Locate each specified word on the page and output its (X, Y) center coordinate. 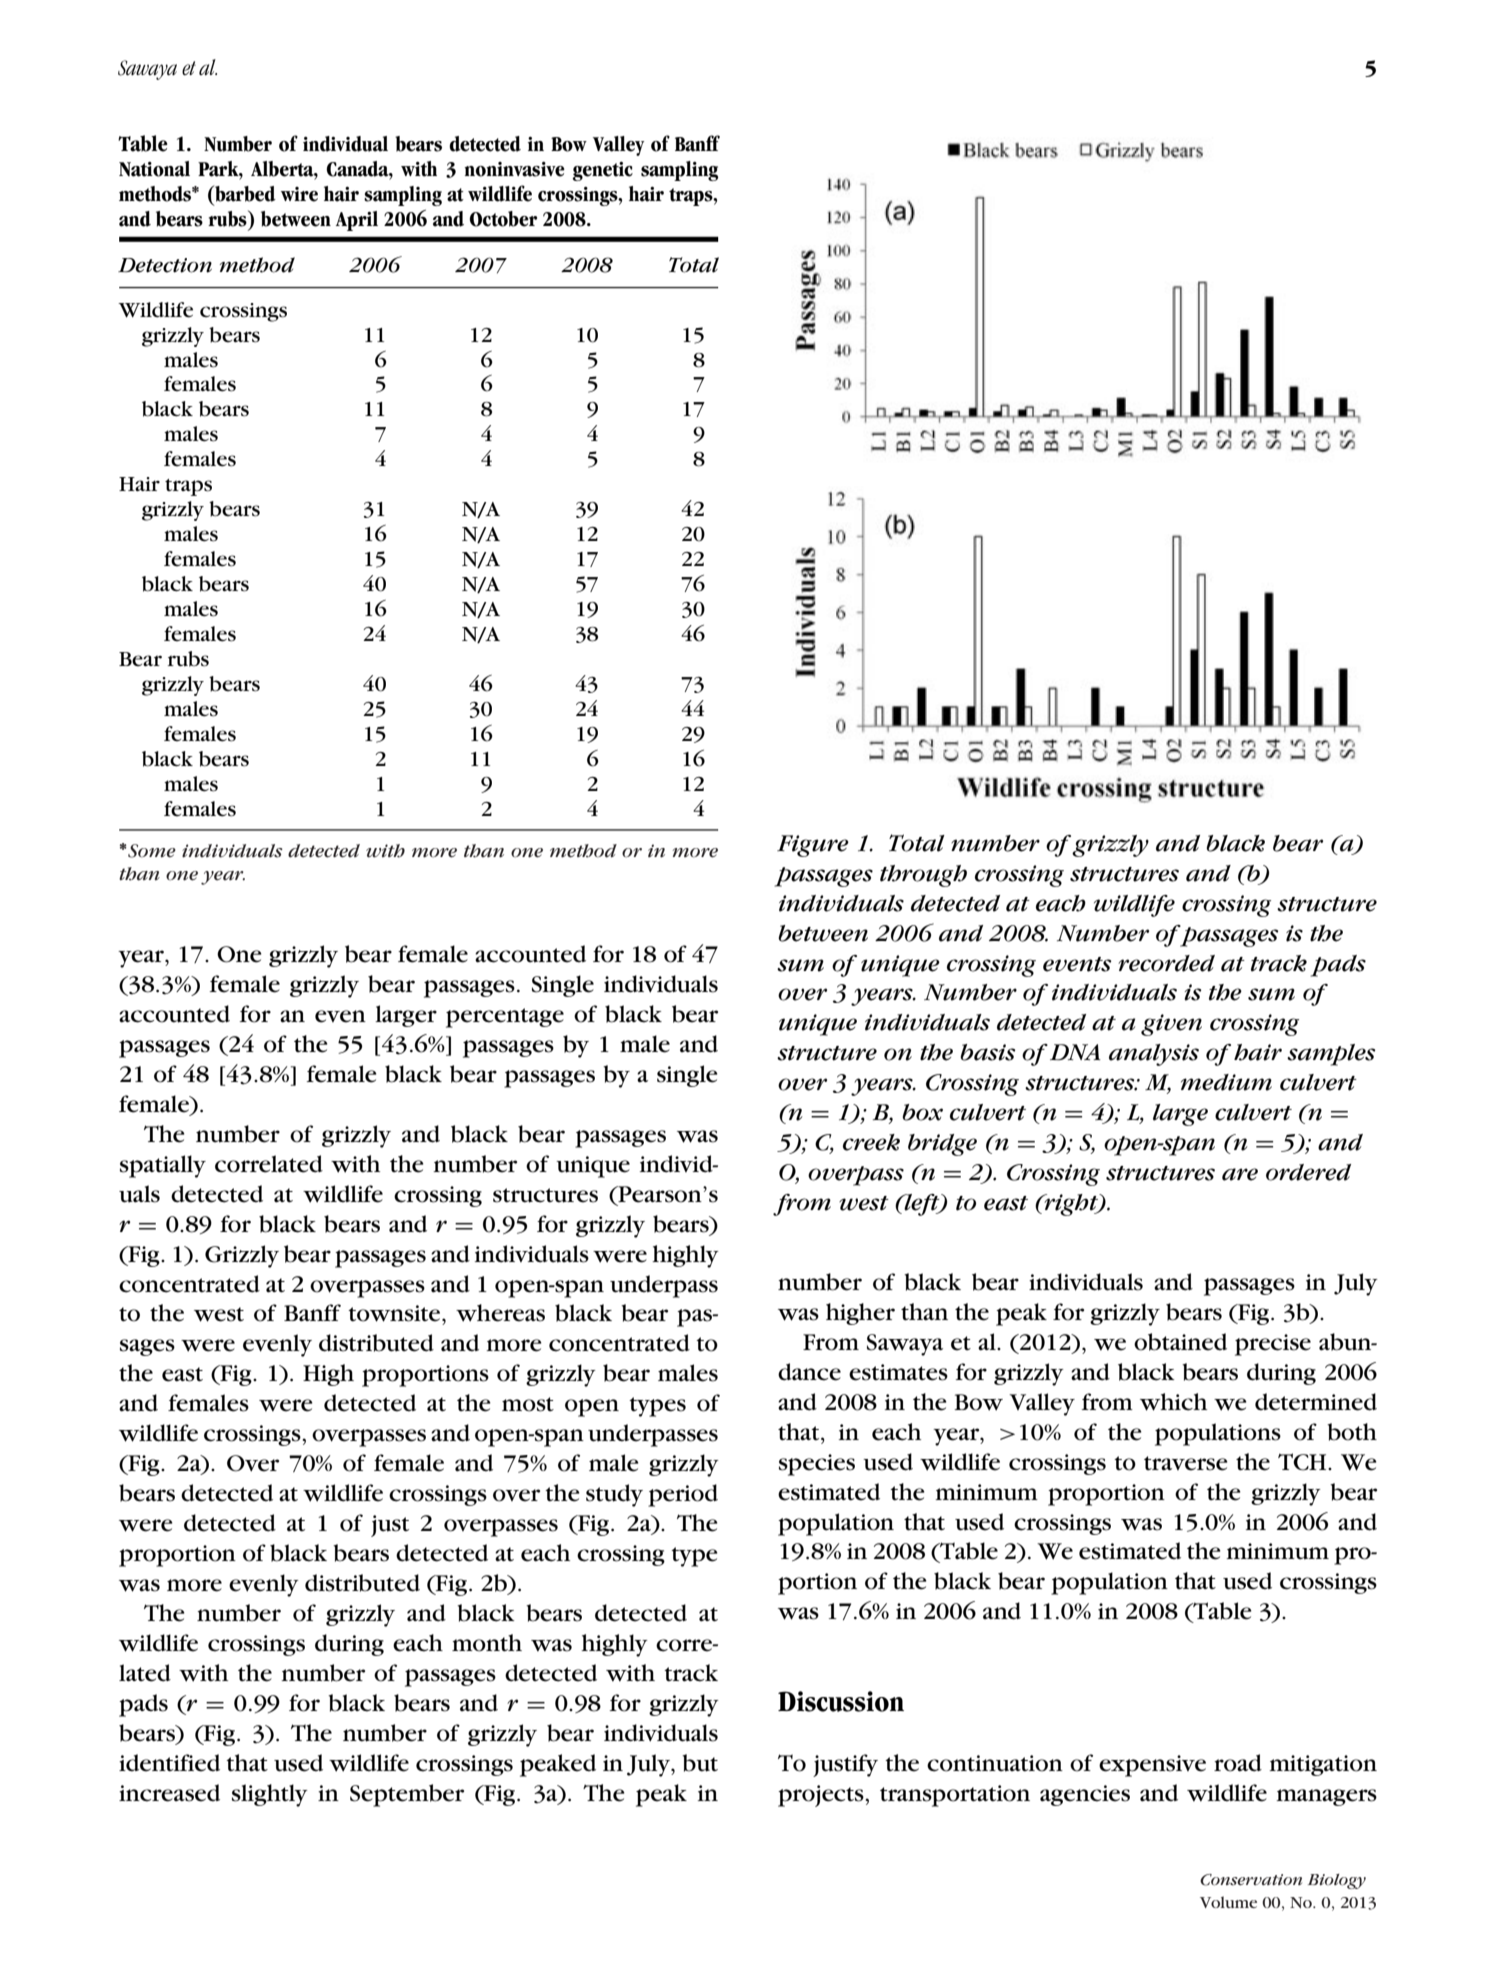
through (923, 876)
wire (299, 194)
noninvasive (514, 169)
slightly (270, 1795)
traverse (1186, 1463)
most (528, 1404)
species (817, 1465)
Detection (165, 265)
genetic (602, 171)
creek (871, 1142)
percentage (505, 1018)
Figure (813, 846)
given (1171, 1025)
